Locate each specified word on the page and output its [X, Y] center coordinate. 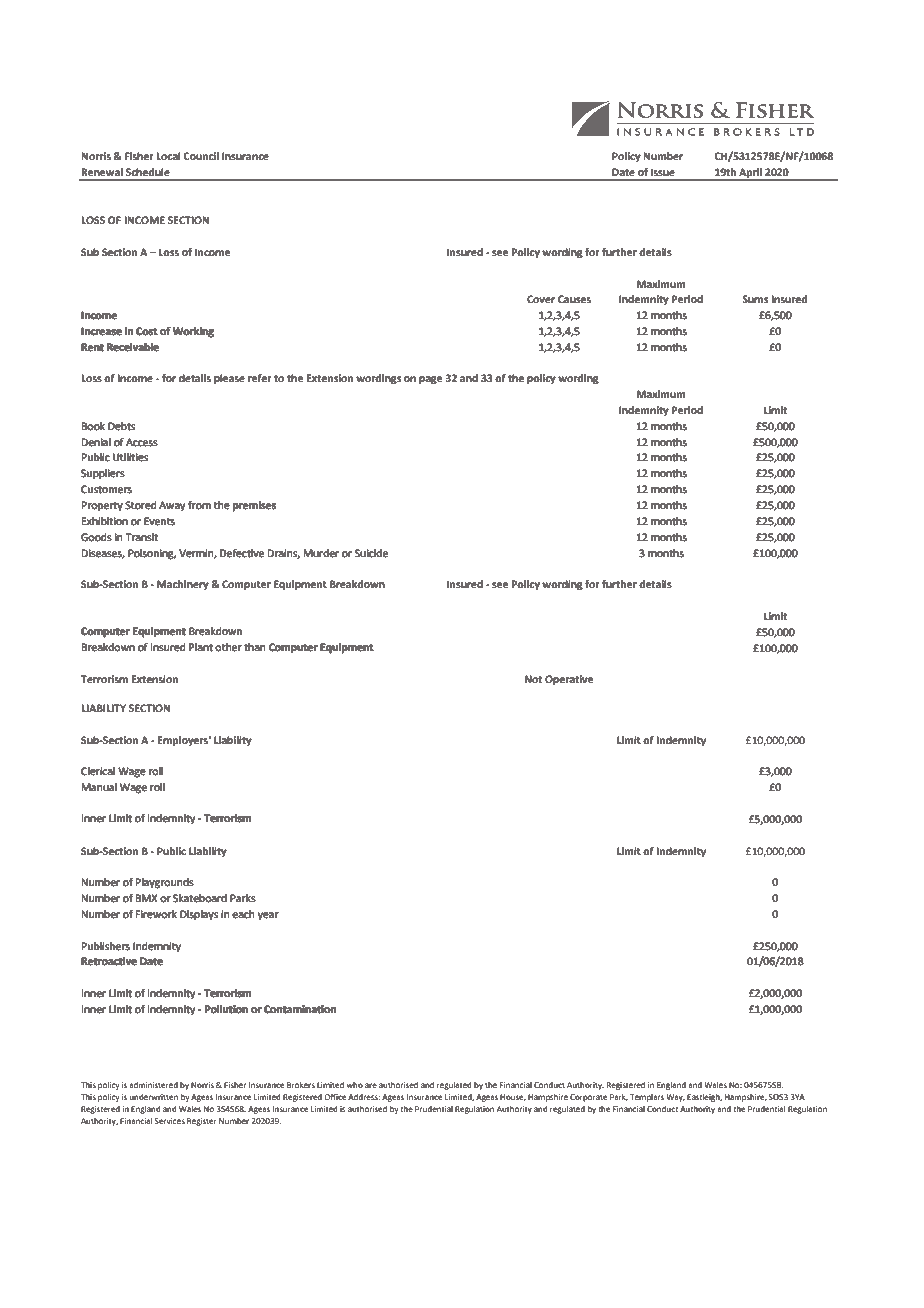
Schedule [148, 172]
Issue [663, 172]
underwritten [154, 1097]
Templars [647, 1098]
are [371, 1085]
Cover [541, 299]
